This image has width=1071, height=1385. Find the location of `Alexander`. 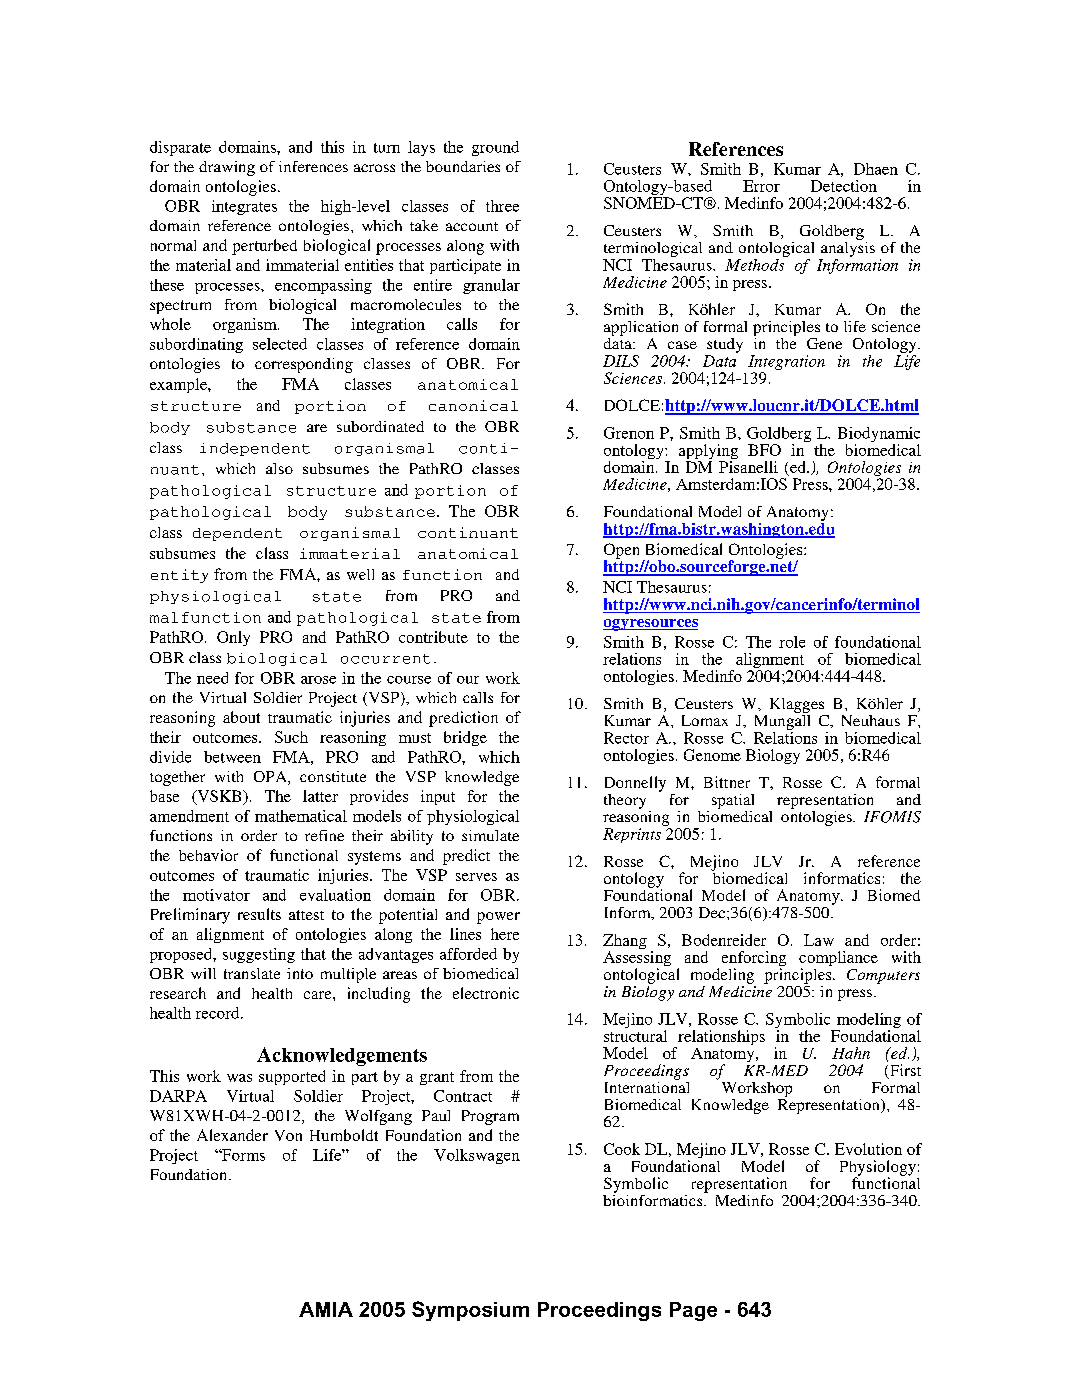

Alexander is located at coordinates (232, 1135).
